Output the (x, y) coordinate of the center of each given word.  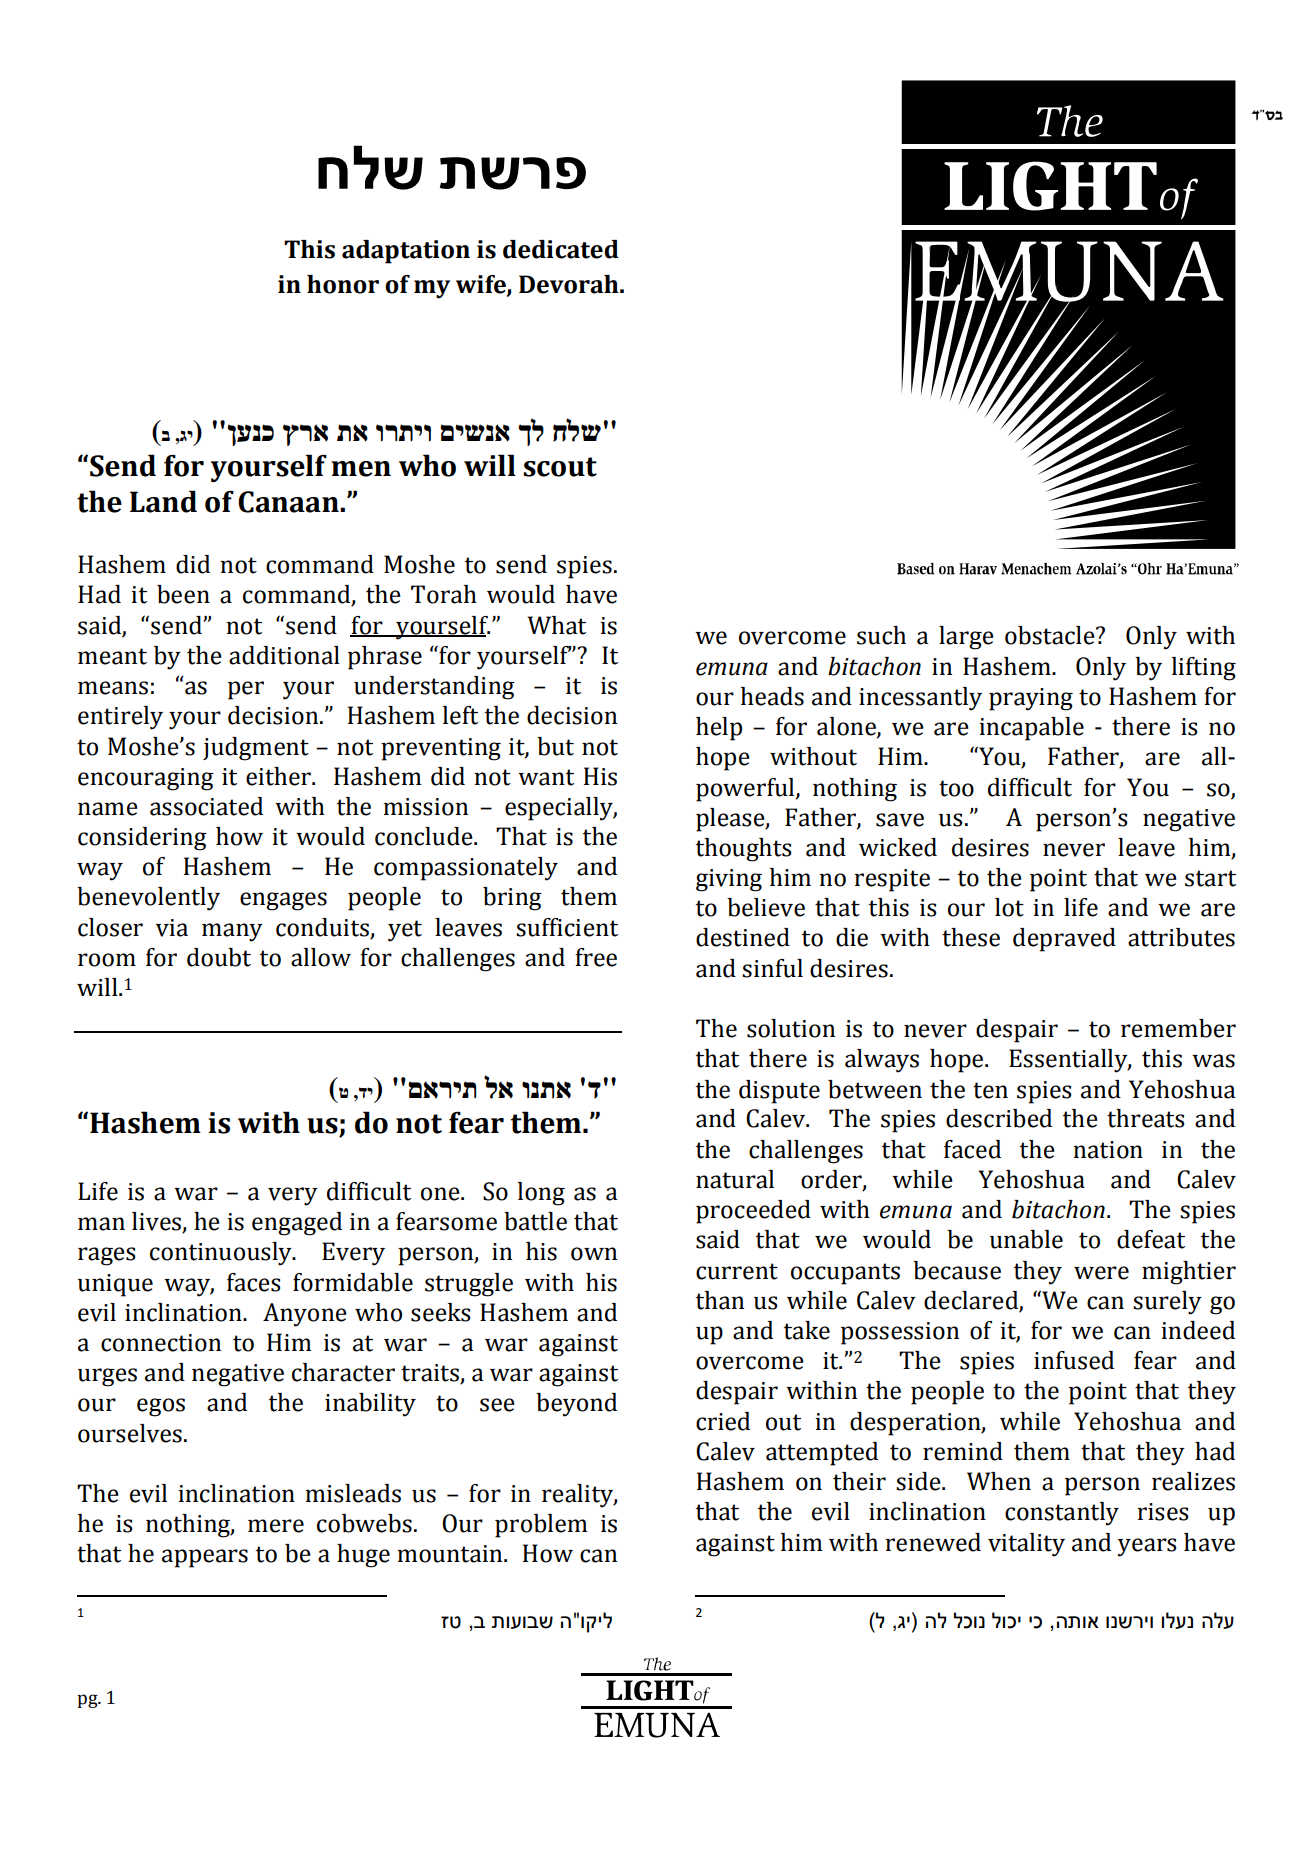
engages (283, 901)
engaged (297, 1224)
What (556, 625)
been (183, 594)
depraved (1064, 940)
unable (1026, 1239)
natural (735, 1179)
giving (729, 880)
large (966, 638)
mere (276, 1526)
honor (343, 284)
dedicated (561, 249)
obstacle (1051, 635)
